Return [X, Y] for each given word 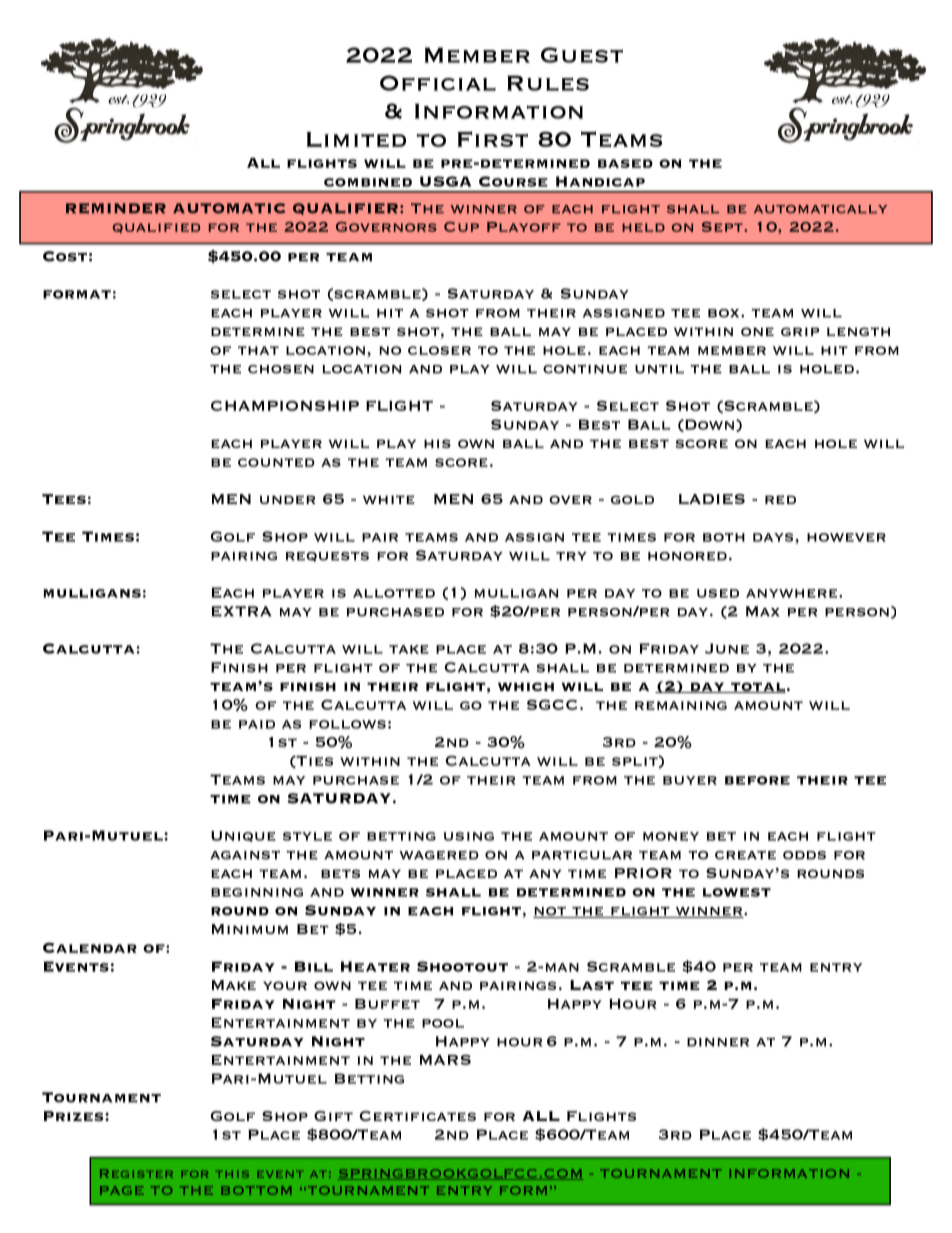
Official [438, 83]
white [389, 499]
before [757, 780]
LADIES [712, 499]
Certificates [418, 1116]
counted [276, 462]
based [625, 163]
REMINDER [116, 208]
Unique [243, 836]
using [469, 836]
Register [136, 1173]
